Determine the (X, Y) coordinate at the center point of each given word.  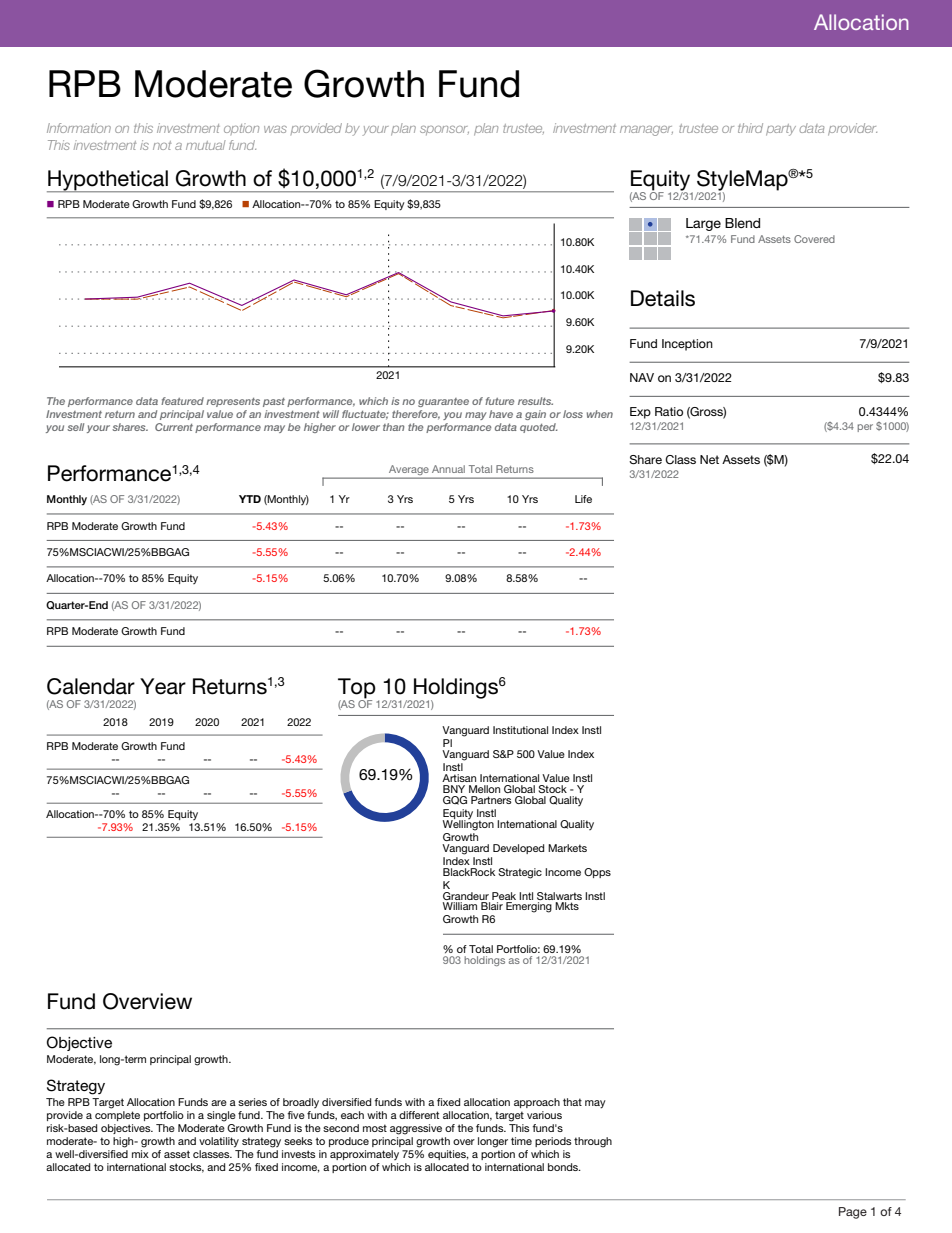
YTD (250, 499)
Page (853, 1213)
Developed (518, 849)
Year (163, 686)
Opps (597, 873)
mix (140, 1154)
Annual (448, 469)
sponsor (444, 130)
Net (709, 459)
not (162, 145)
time (521, 1141)
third (750, 128)
